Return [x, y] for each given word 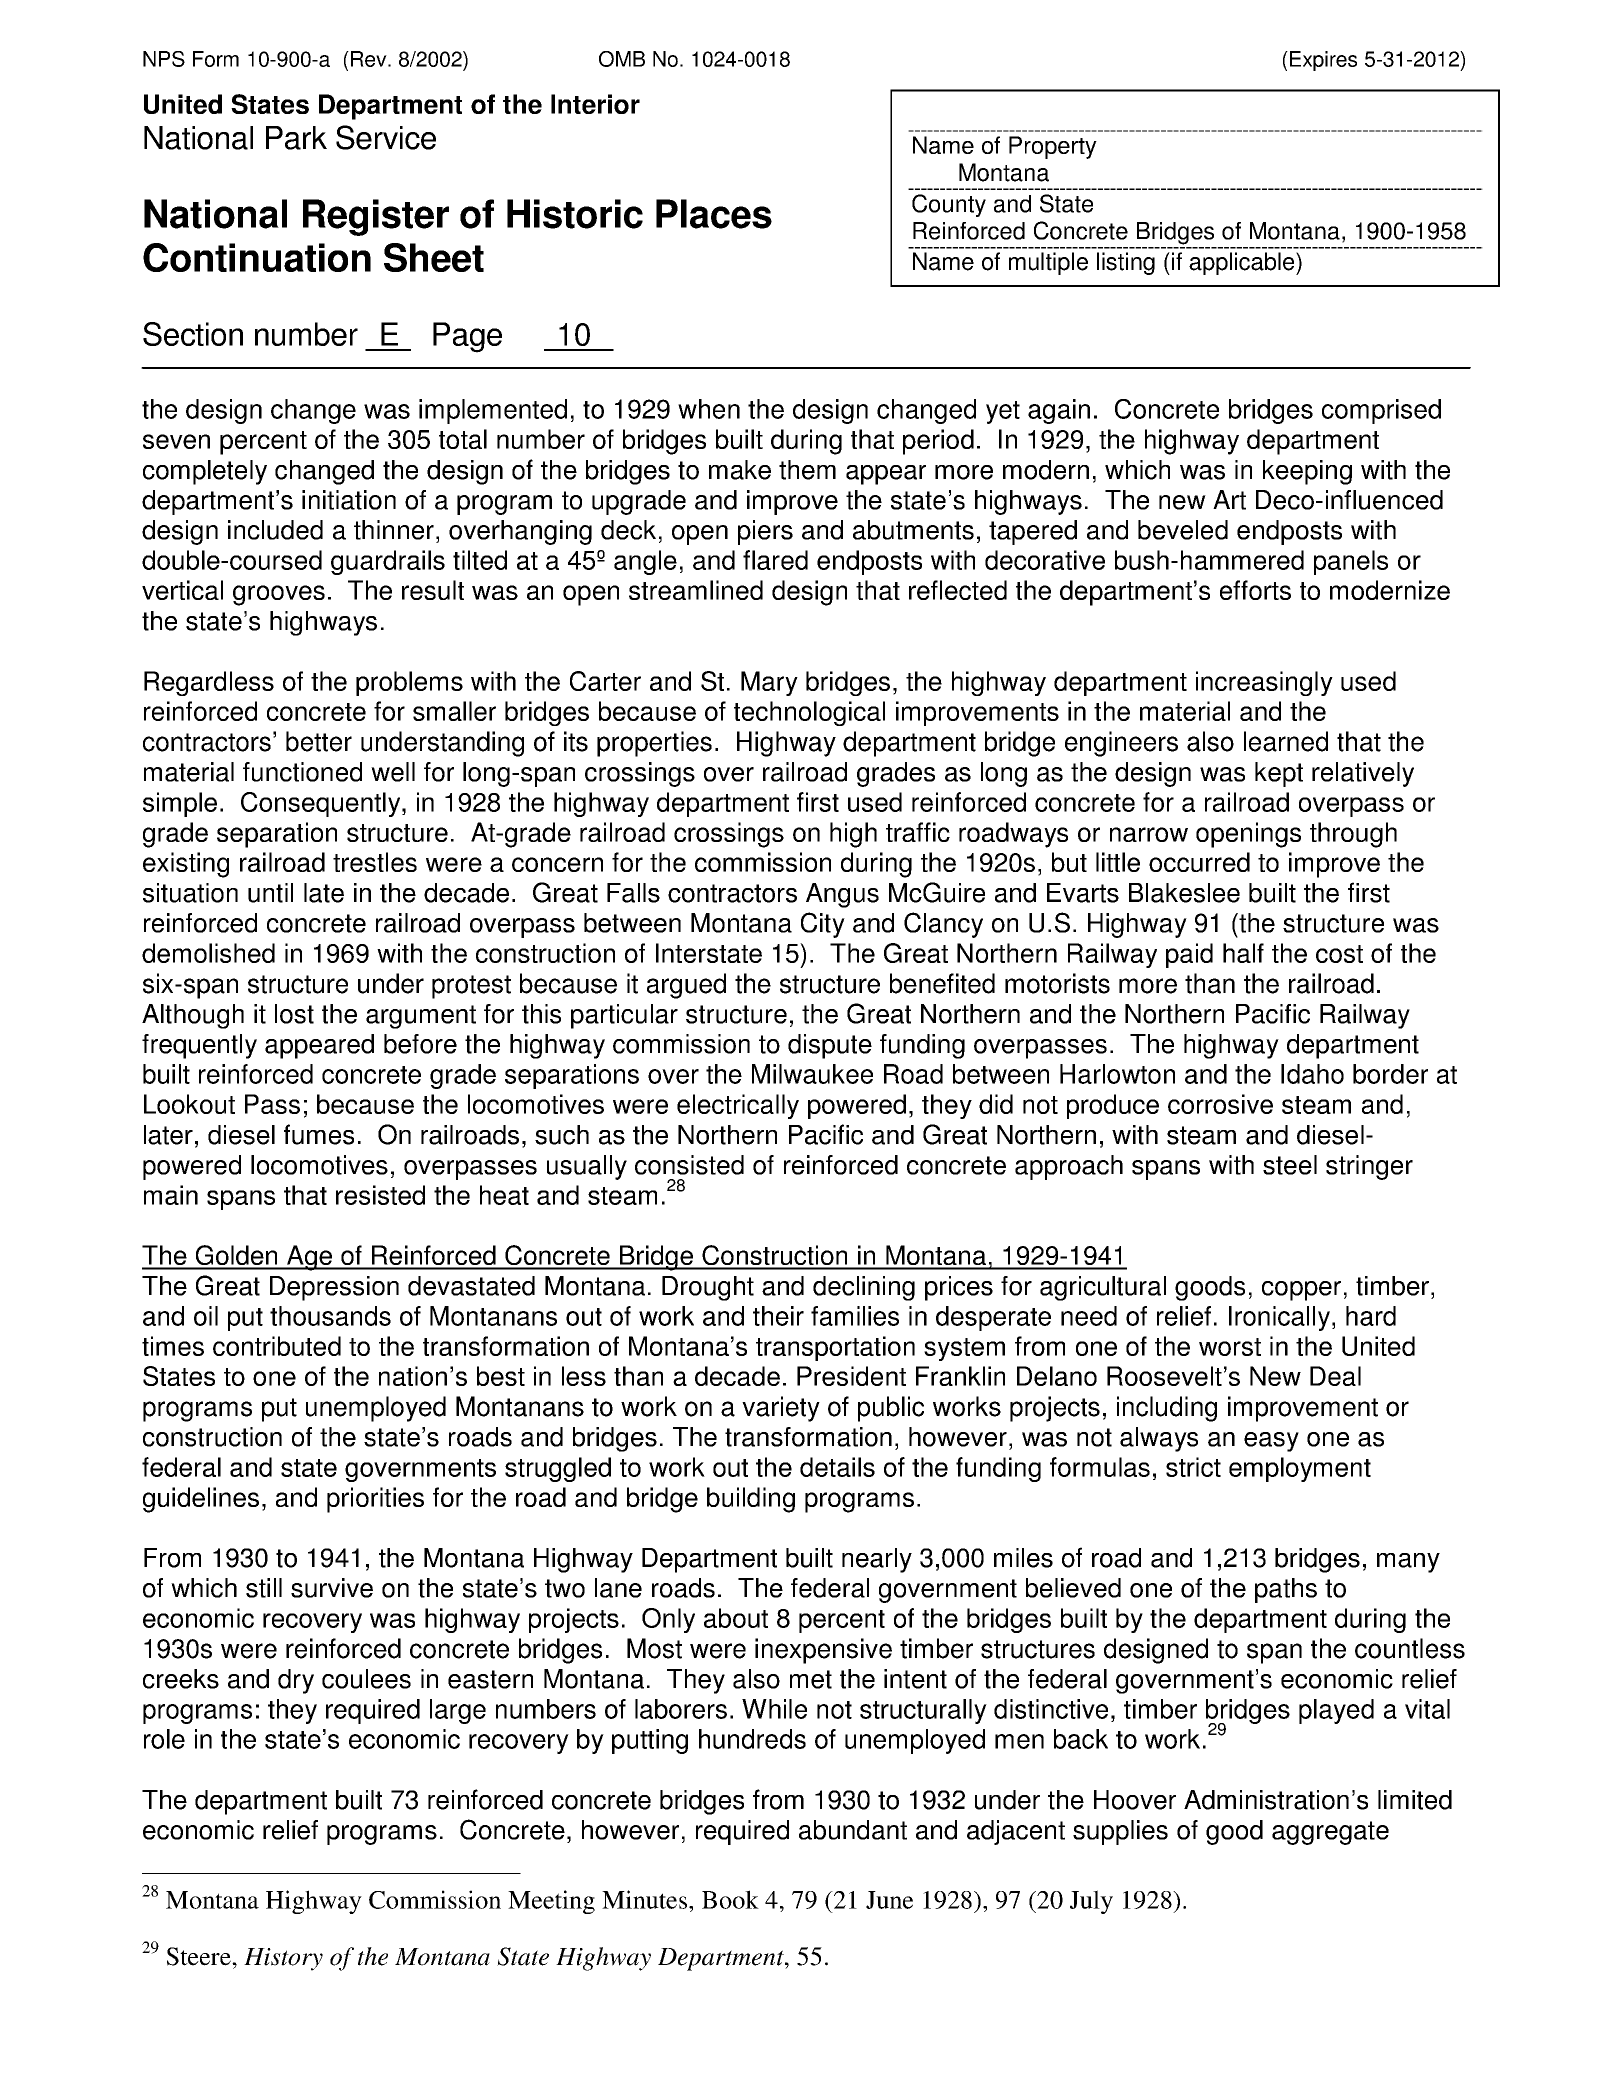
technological [809, 713]
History [283, 1959]
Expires [1323, 61]
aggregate [1330, 1833]
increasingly [1264, 683]
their [778, 1316]
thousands [330, 1316]
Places [714, 214]
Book [730, 1899]
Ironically [1279, 1318]
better [319, 741]
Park [296, 138]
